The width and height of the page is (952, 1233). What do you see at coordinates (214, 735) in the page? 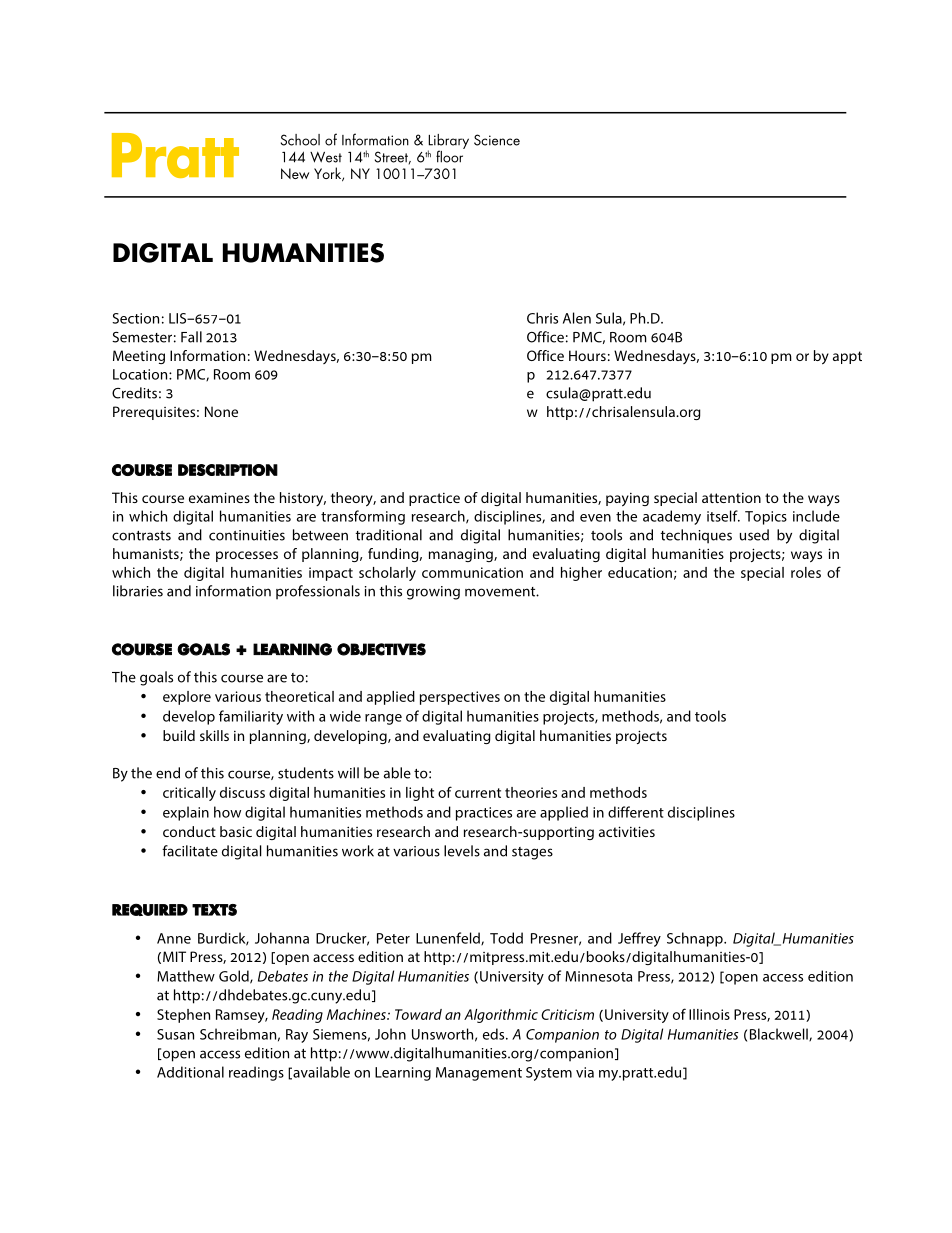
I see `skills` at bounding box center [214, 735].
